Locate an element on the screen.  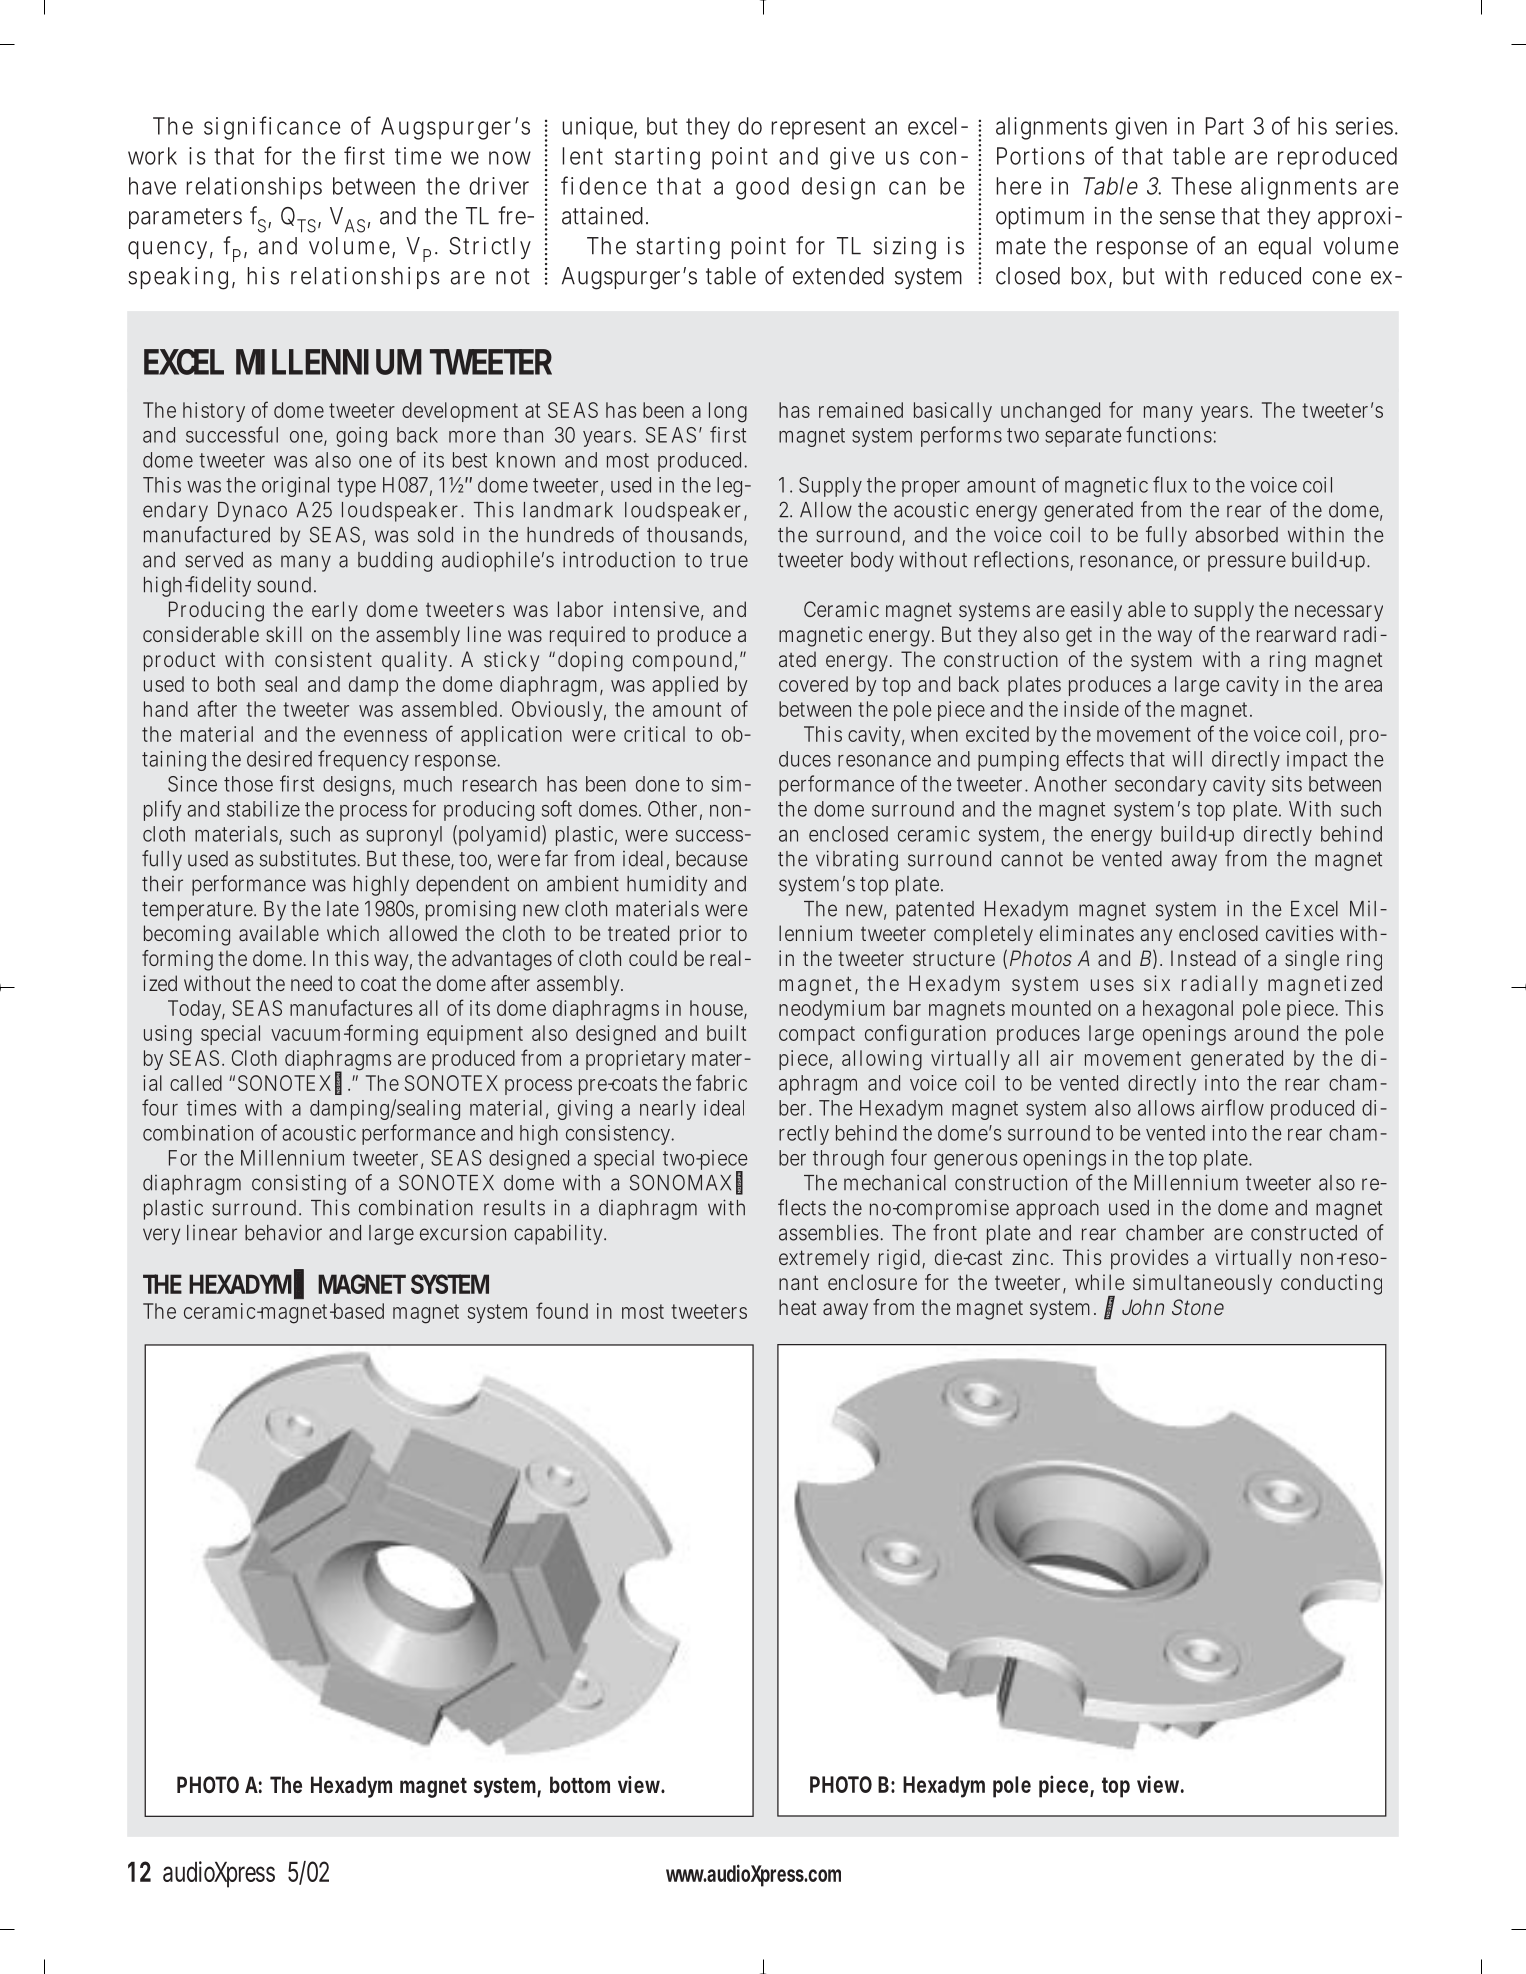
simultaneously is located at coordinates (1202, 1284).
